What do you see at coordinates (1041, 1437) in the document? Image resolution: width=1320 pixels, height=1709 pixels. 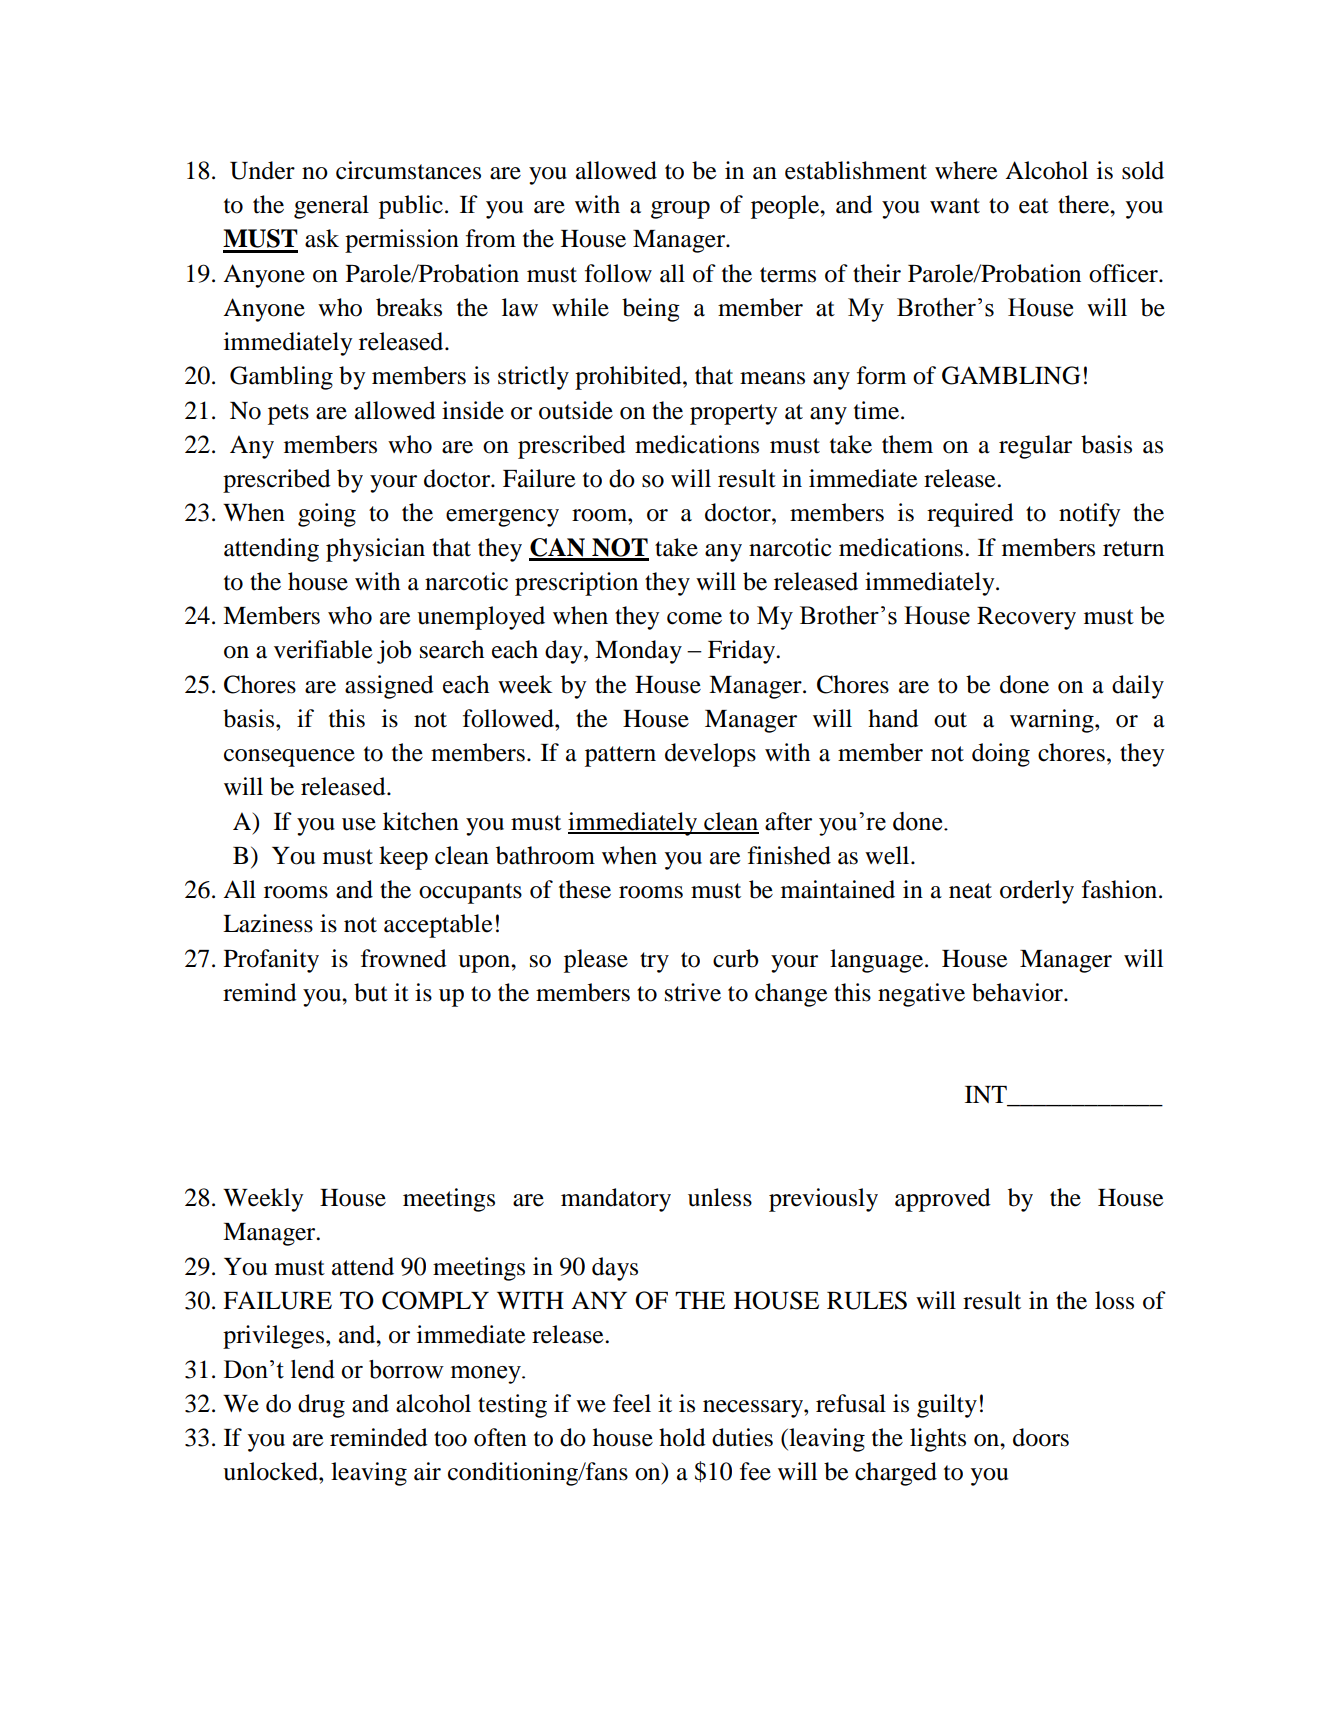 I see `doors` at bounding box center [1041, 1437].
